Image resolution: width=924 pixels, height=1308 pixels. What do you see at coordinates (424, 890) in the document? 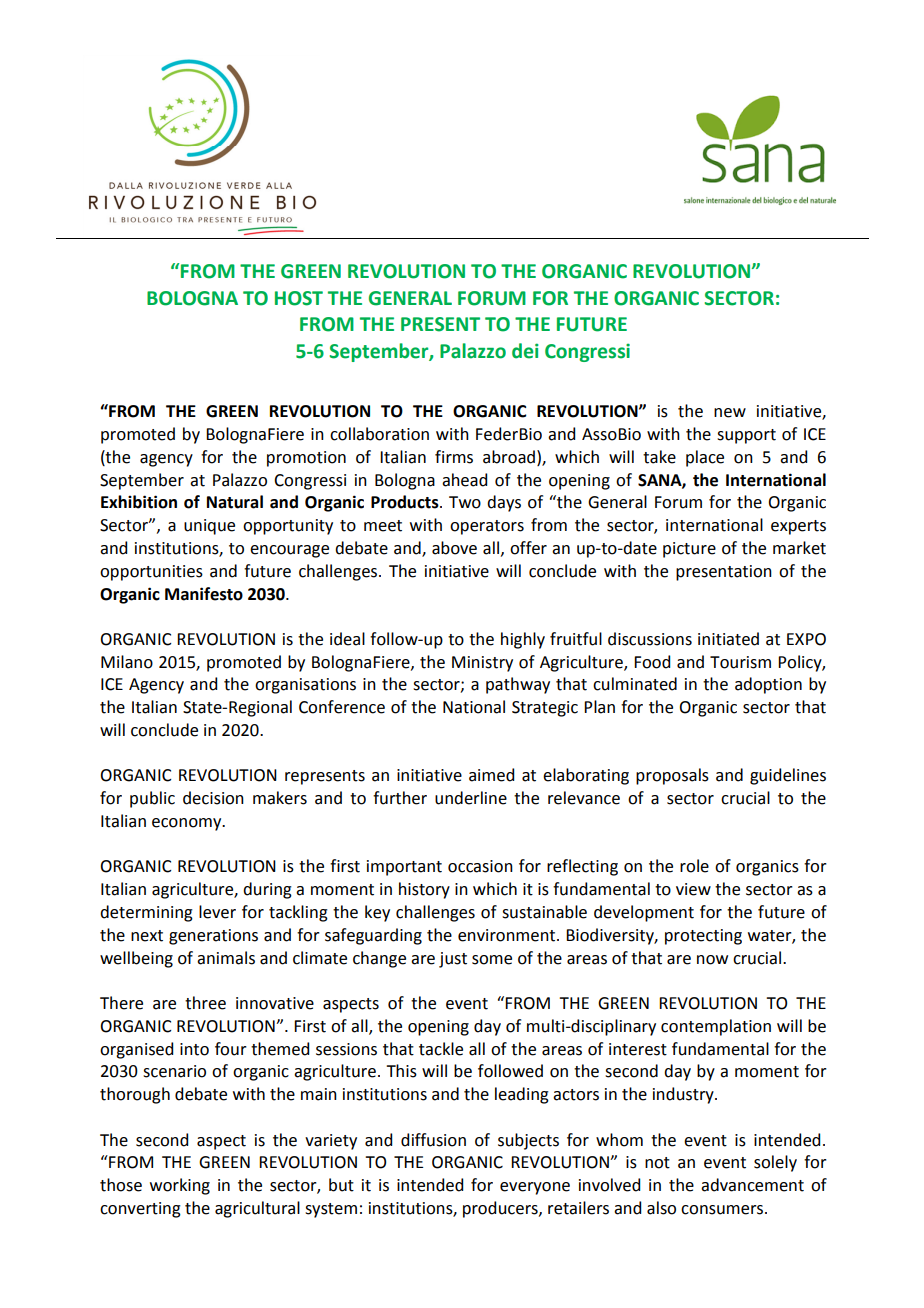
I see `history` at bounding box center [424, 890].
